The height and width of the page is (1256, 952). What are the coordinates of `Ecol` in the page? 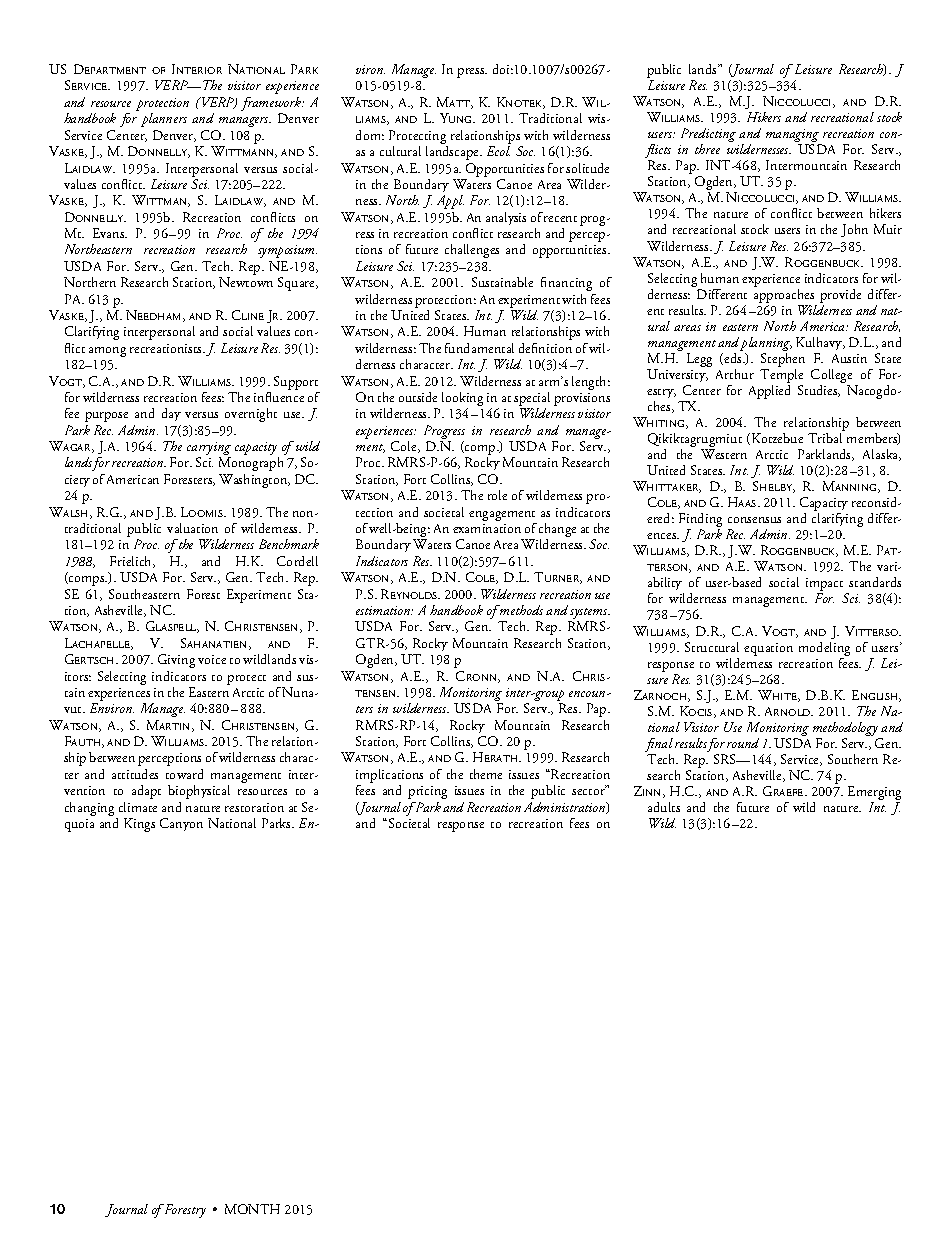 It's located at (498, 151).
